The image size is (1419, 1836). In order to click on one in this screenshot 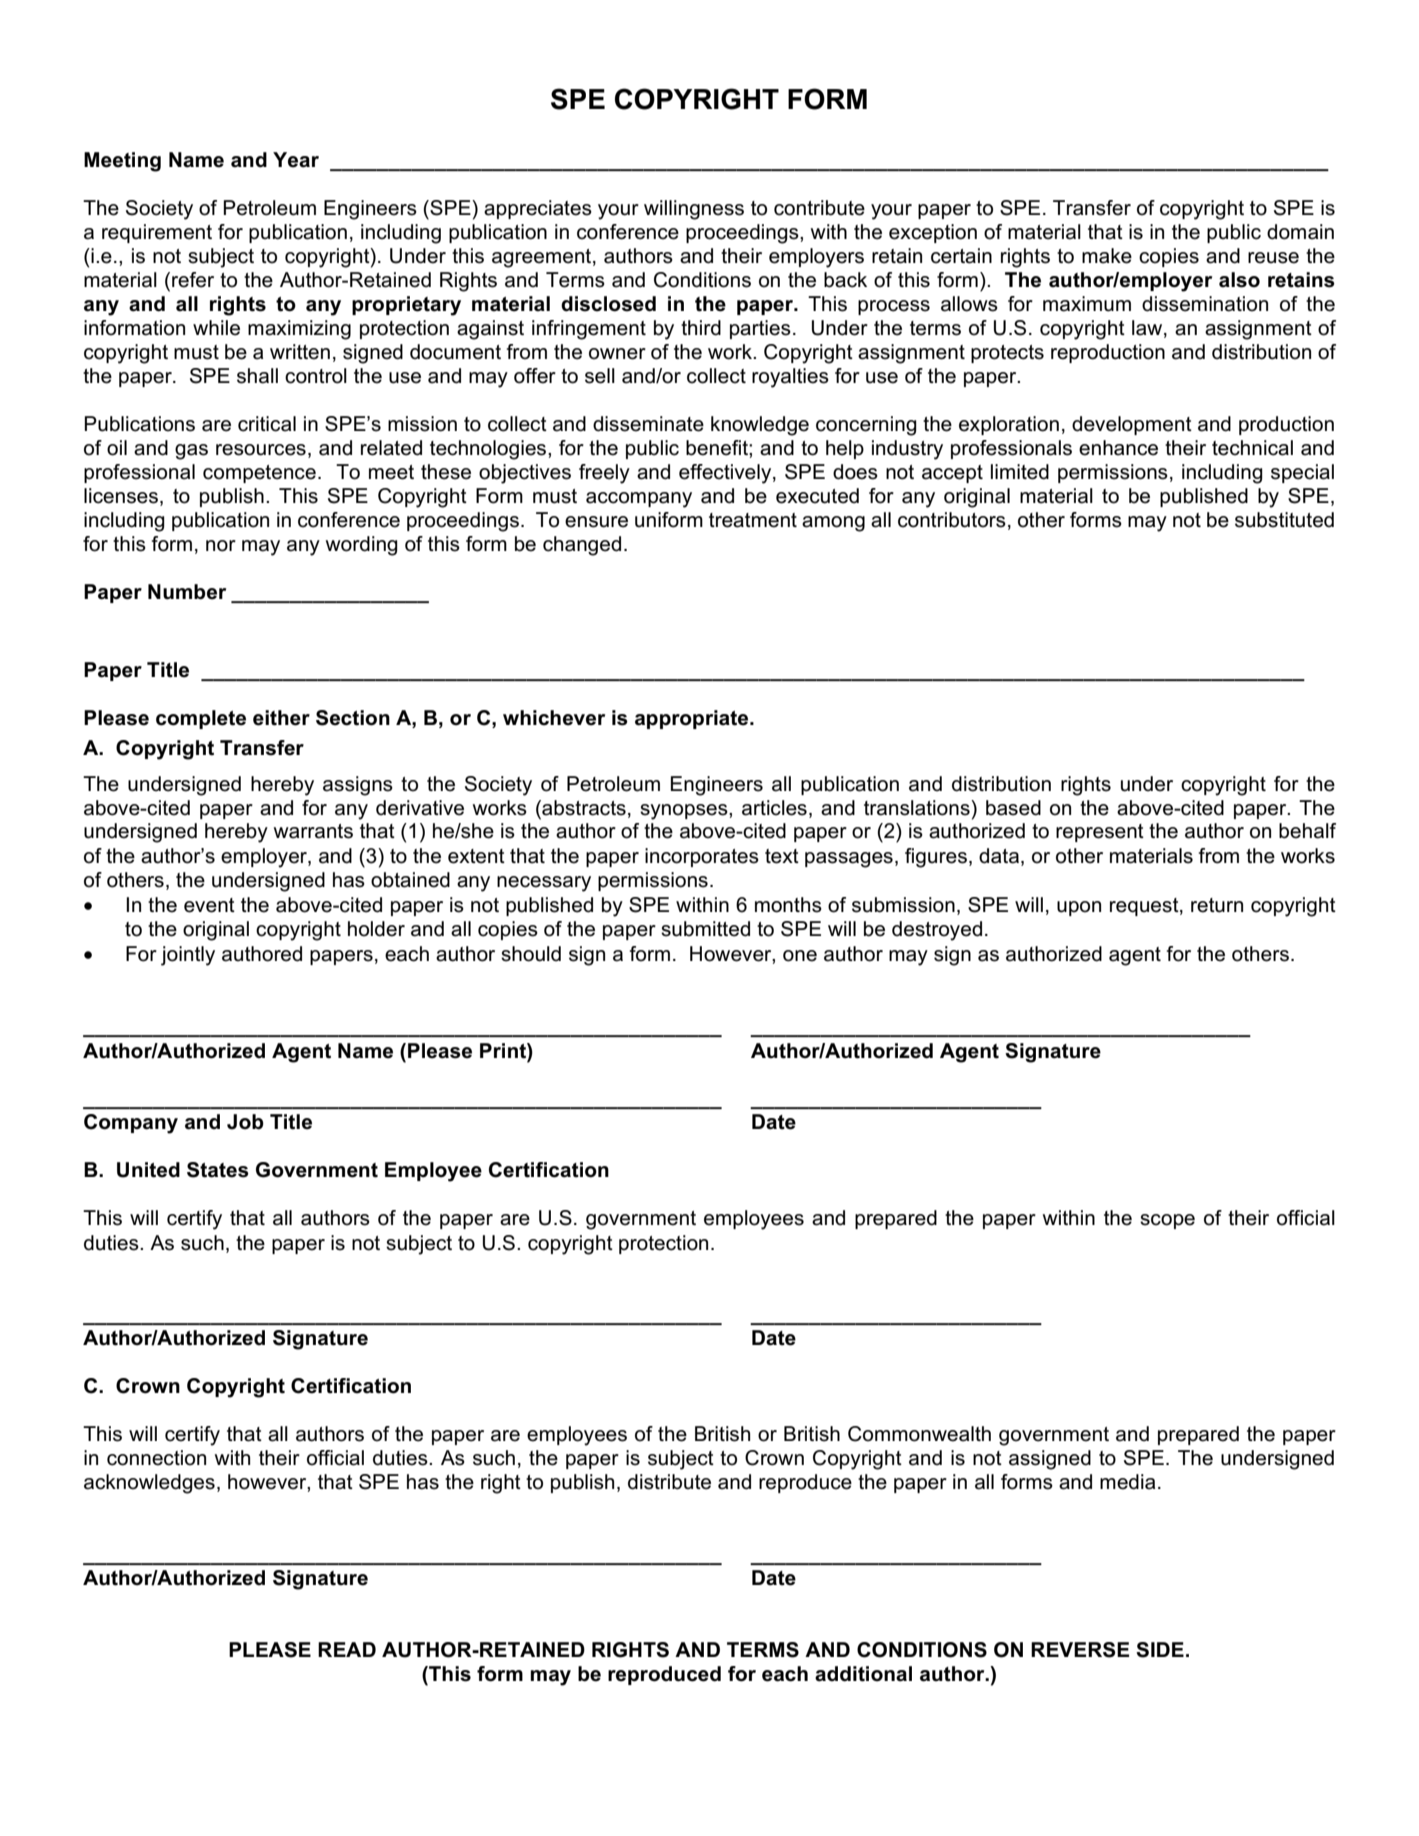, I will do `click(800, 956)`.
